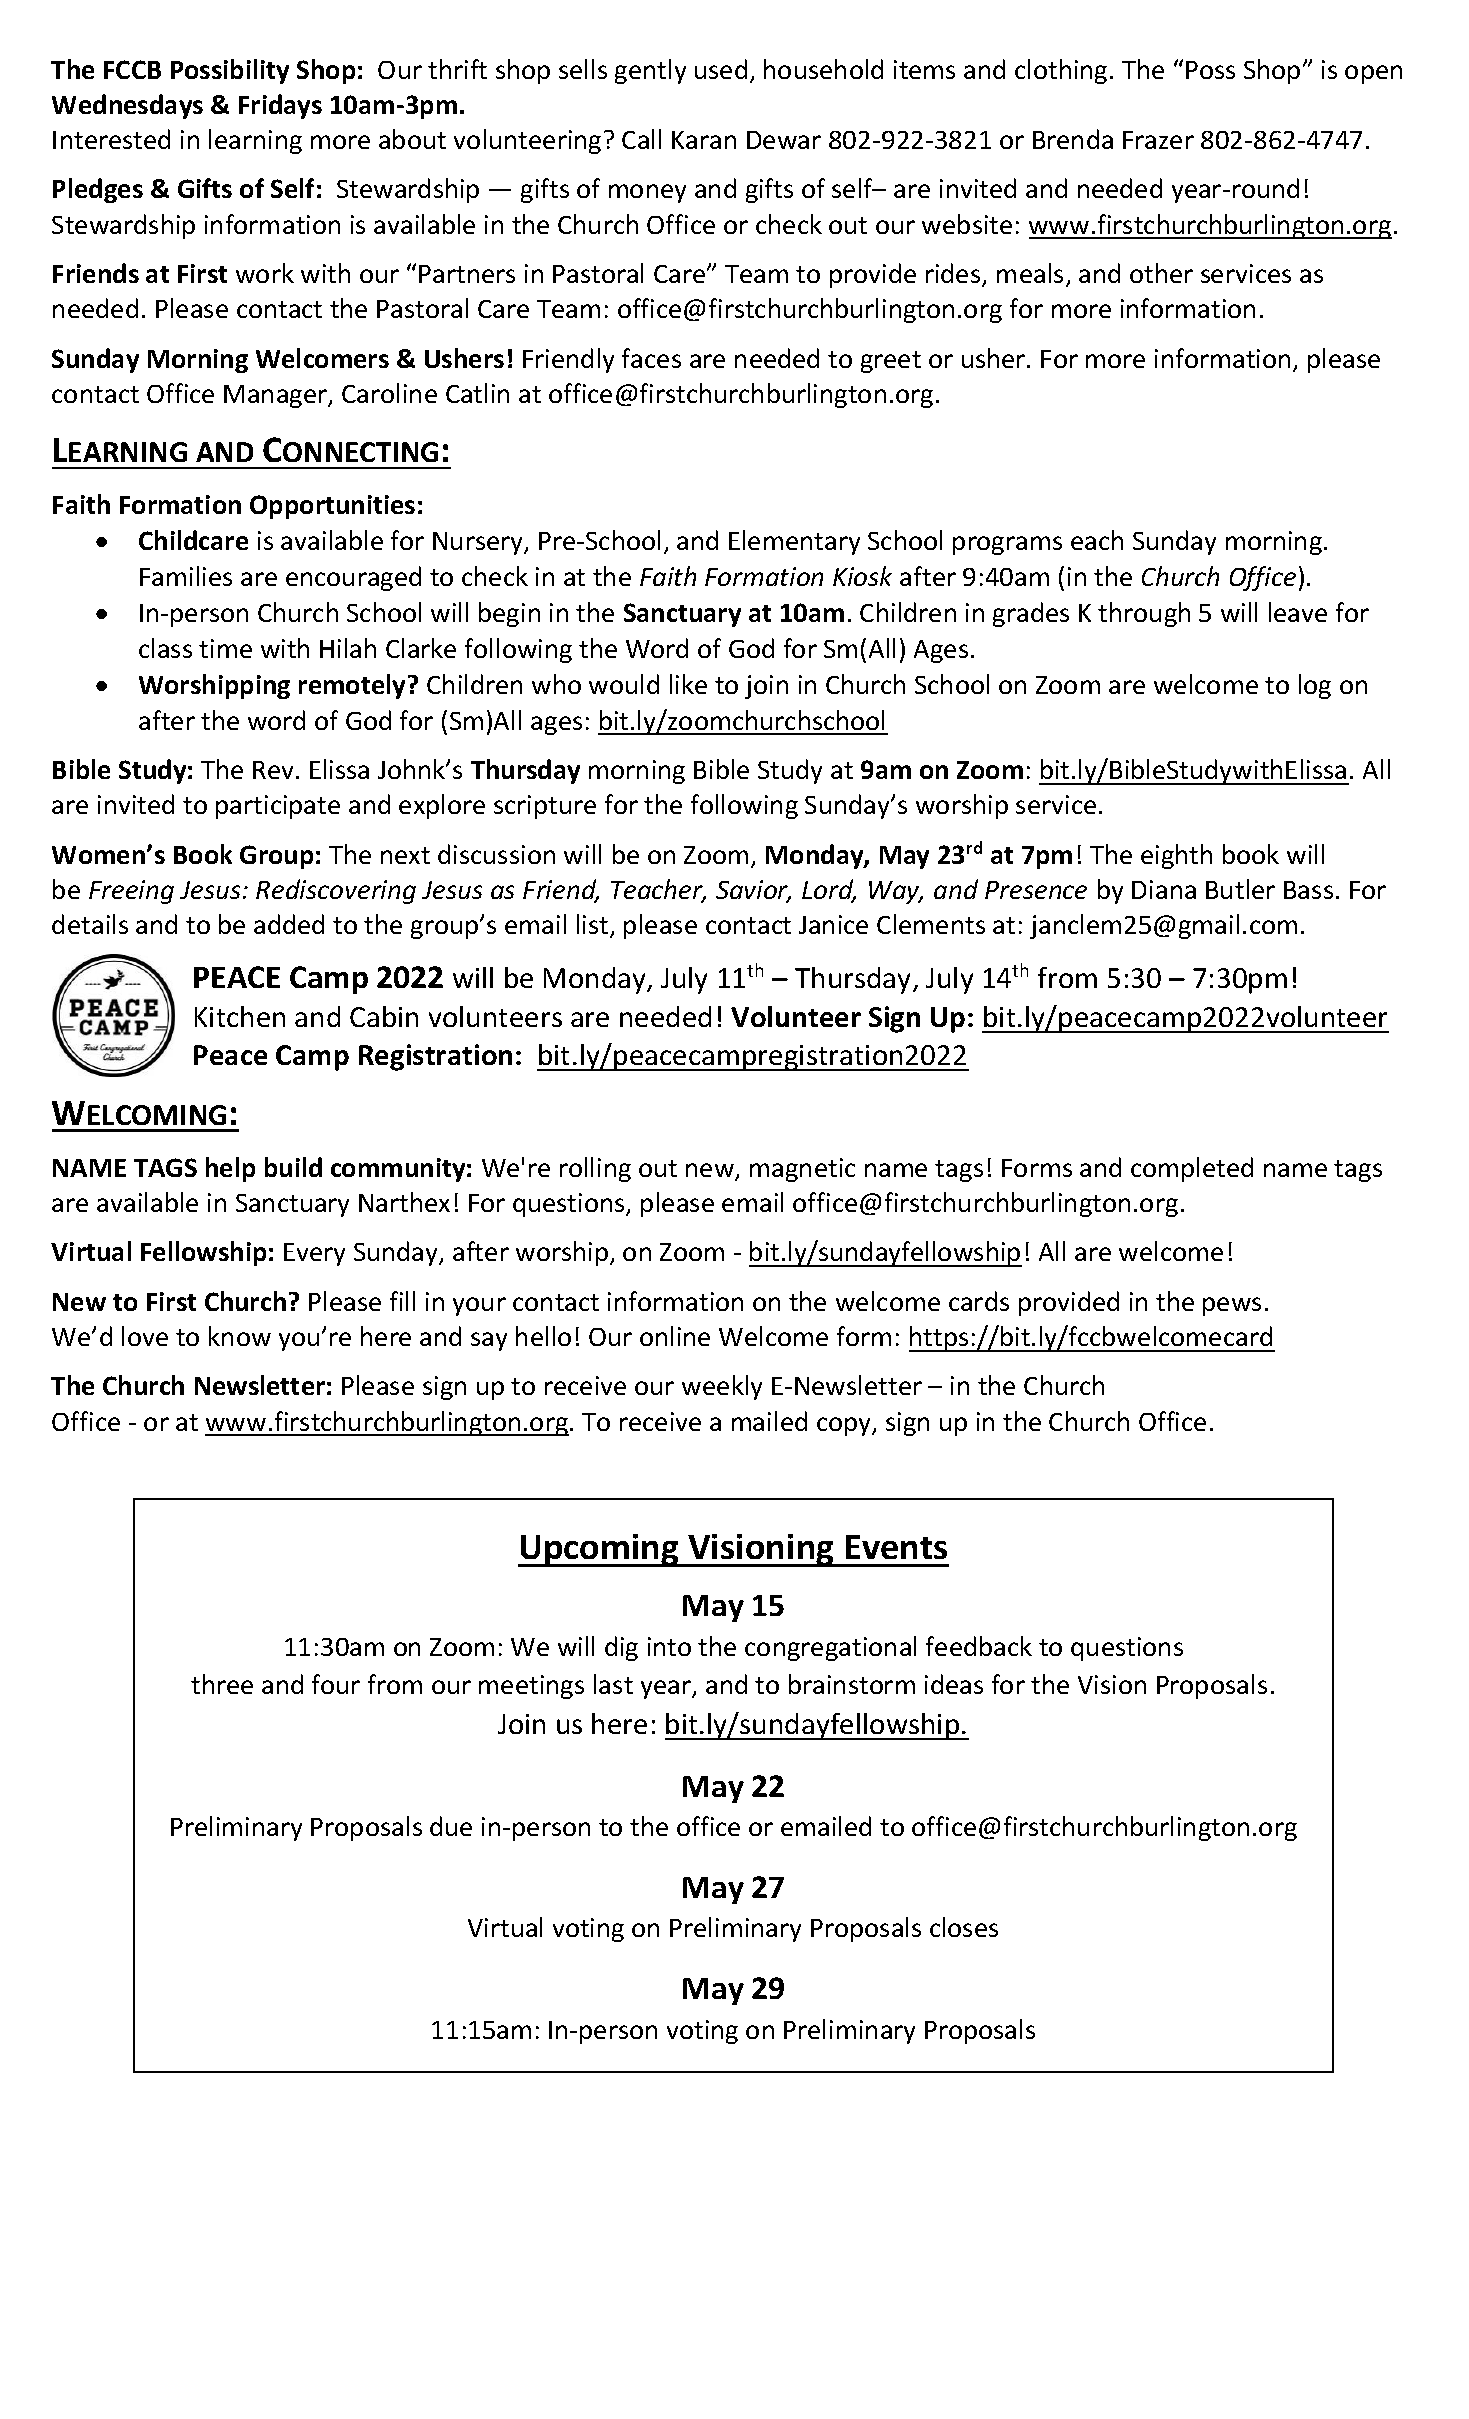 The height and width of the document is (2419, 1469). Describe the element at coordinates (833, 924) in the document. I see `Janice` at that location.
